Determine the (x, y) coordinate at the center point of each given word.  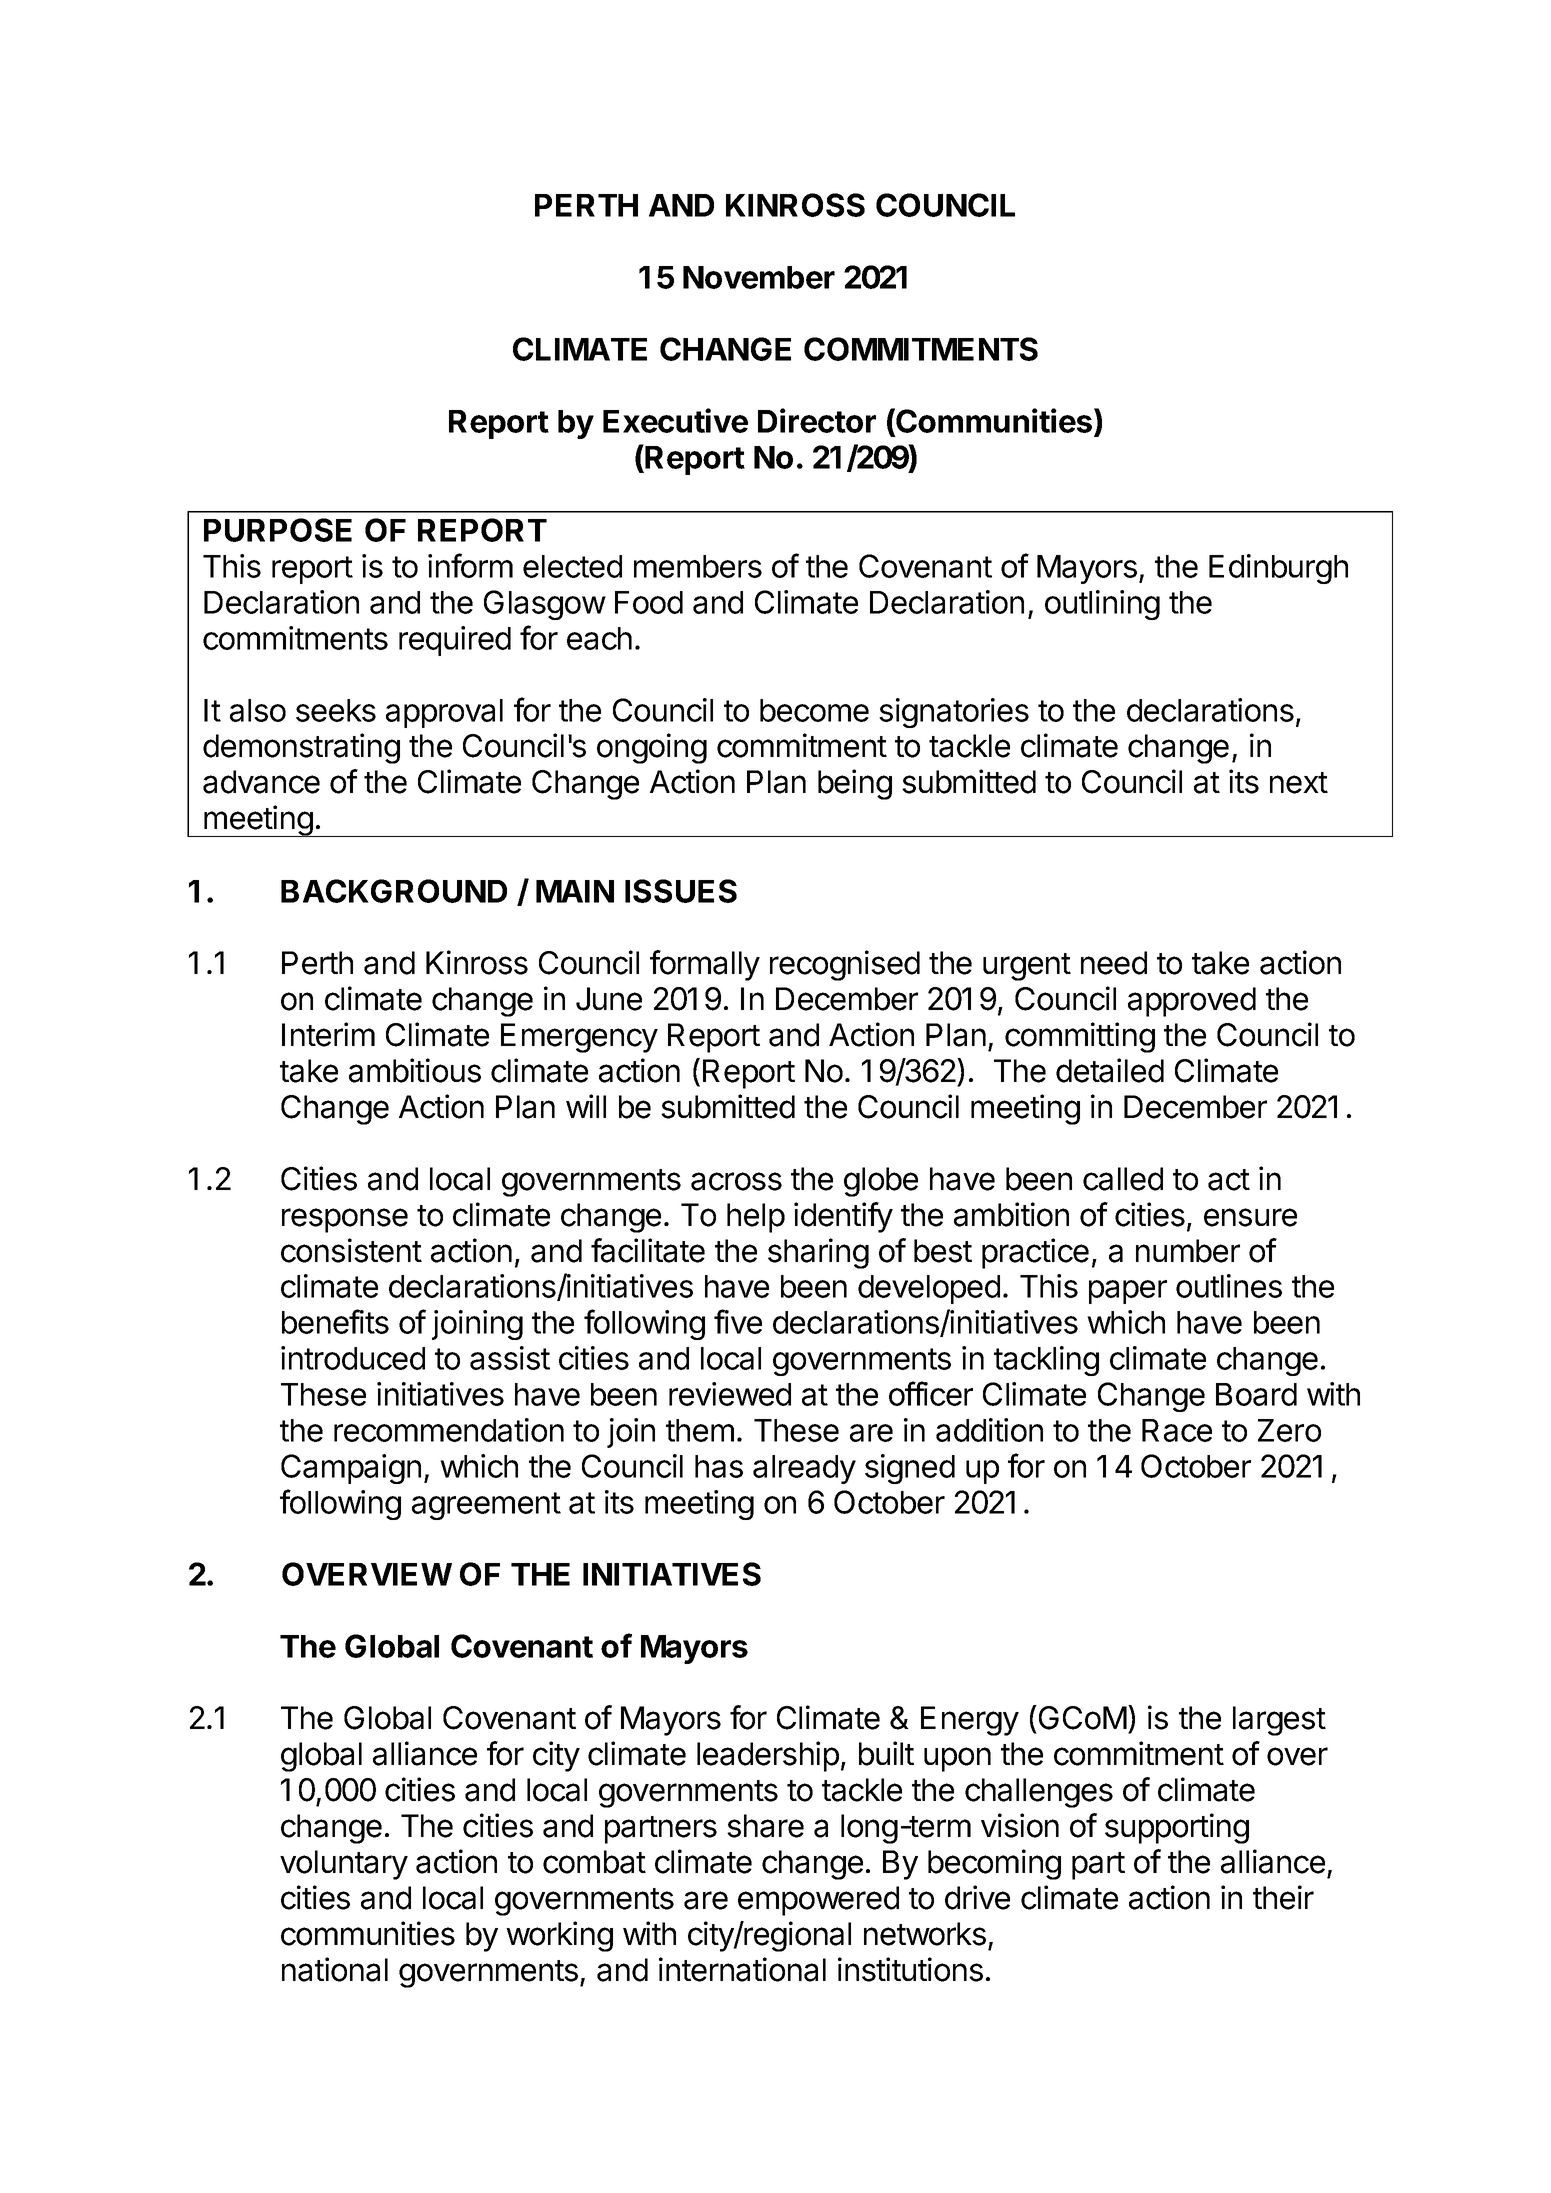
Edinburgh (1278, 569)
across (736, 1181)
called (1123, 1179)
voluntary (344, 1865)
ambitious (415, 1070)
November (759, 277)
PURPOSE (278, 530)
